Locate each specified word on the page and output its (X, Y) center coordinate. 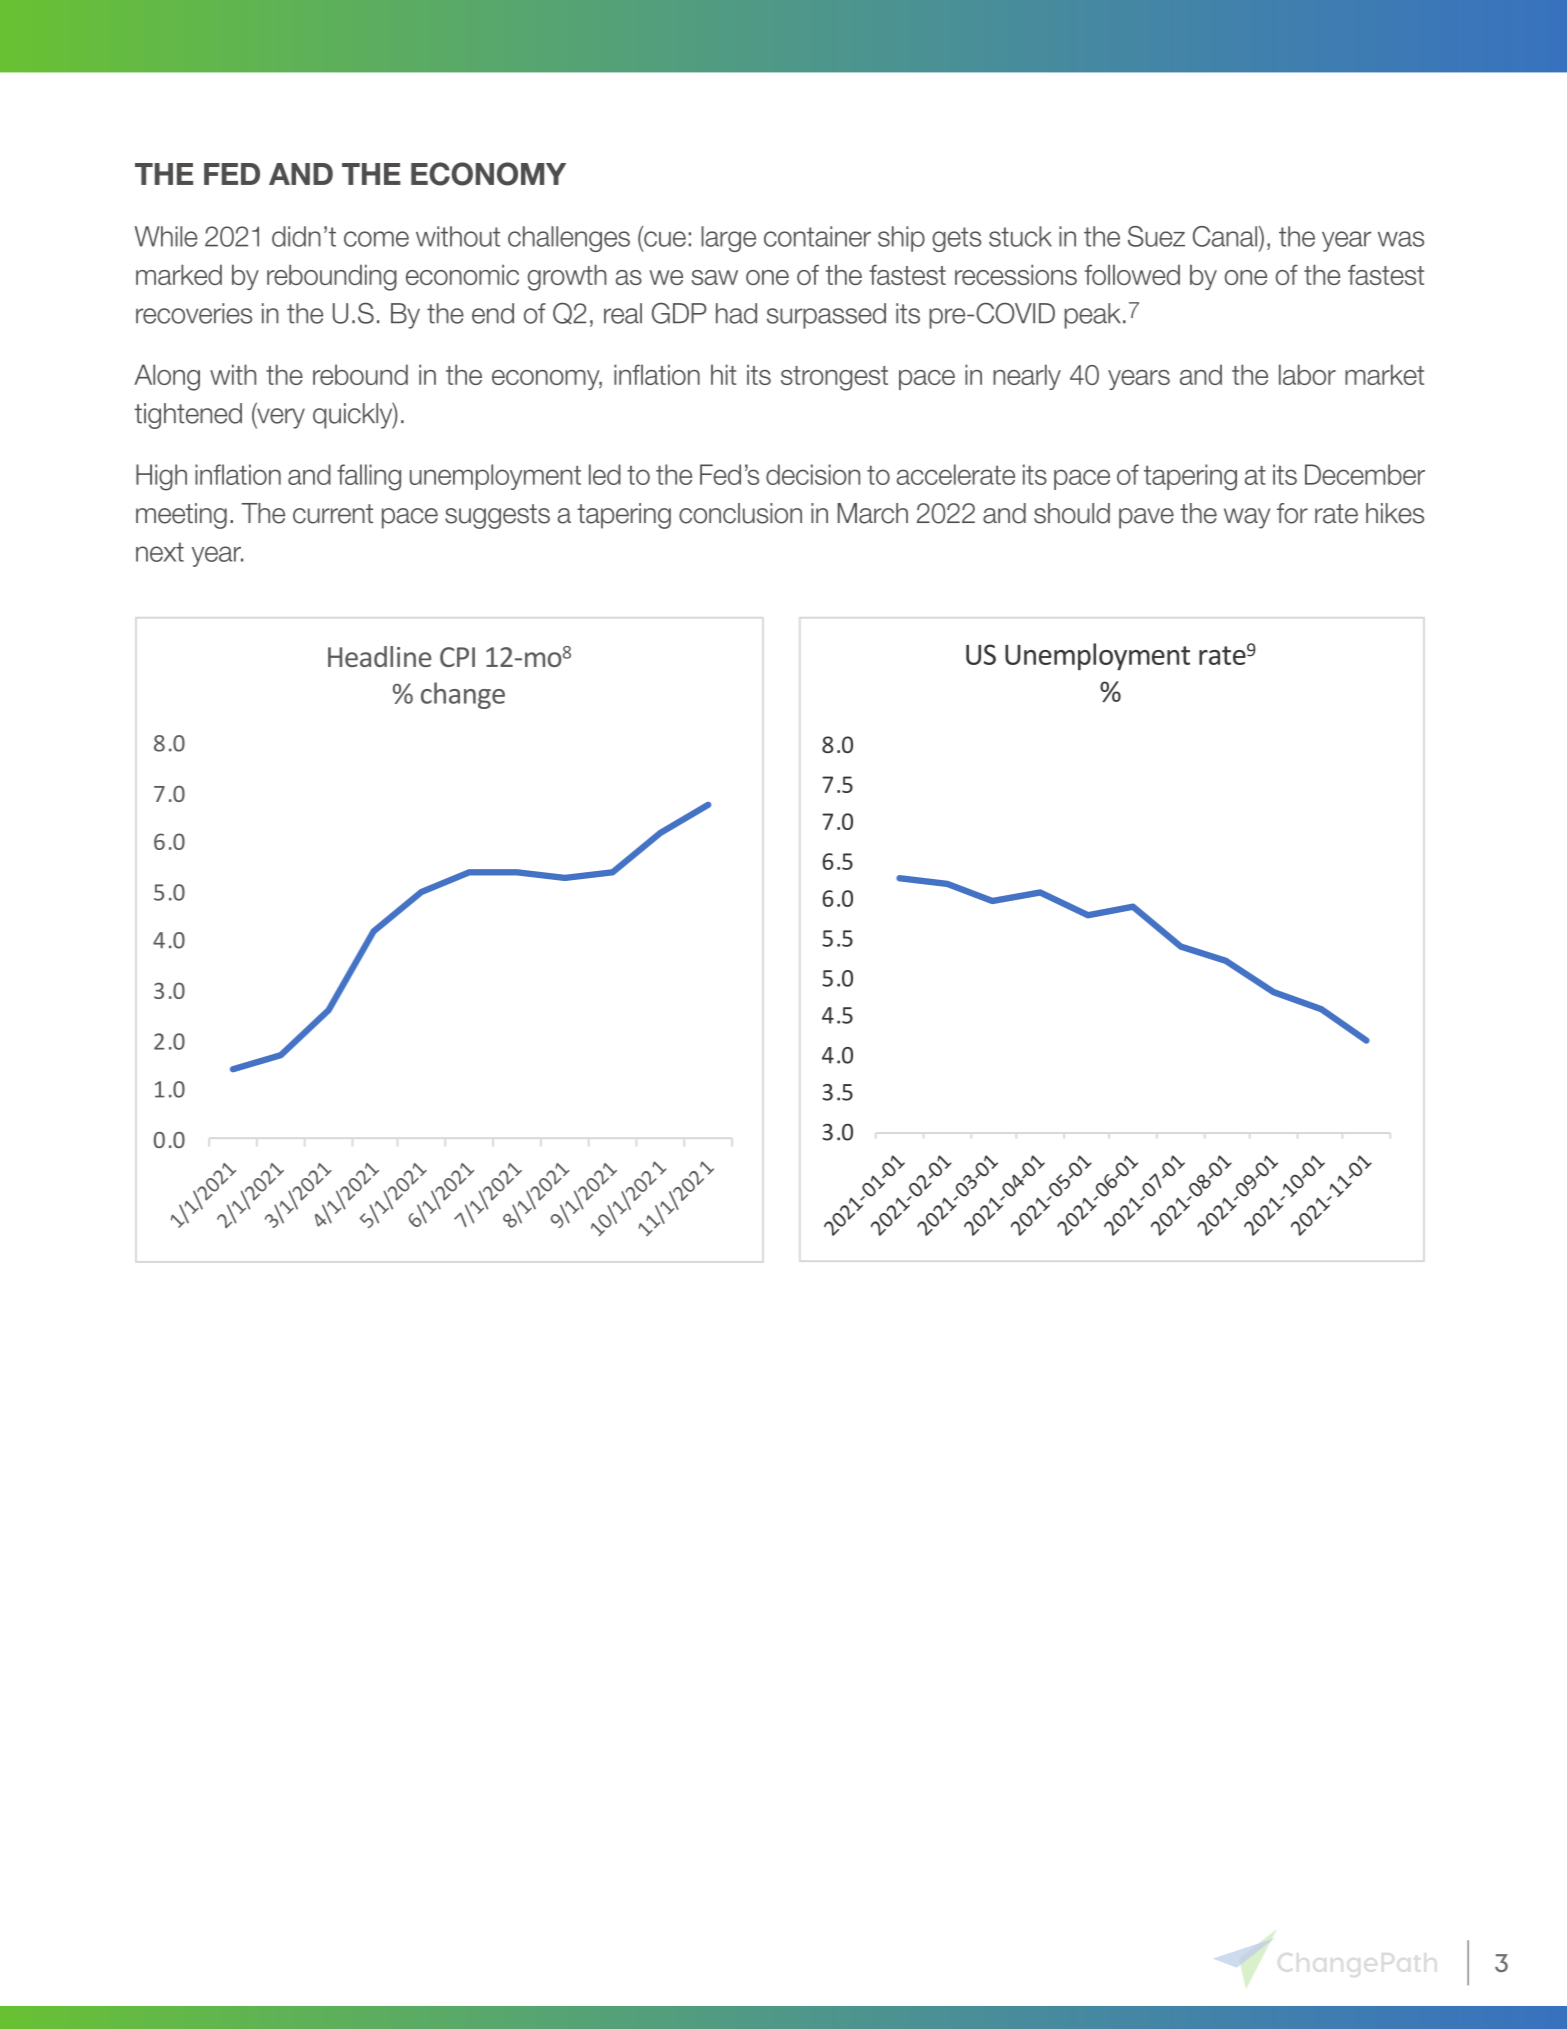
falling (369, 477)
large (728, 239)
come (376, 239)
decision (813, 474)
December (1365, 474)
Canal (1226, 236)
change (463, 695)
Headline (379, 656)
